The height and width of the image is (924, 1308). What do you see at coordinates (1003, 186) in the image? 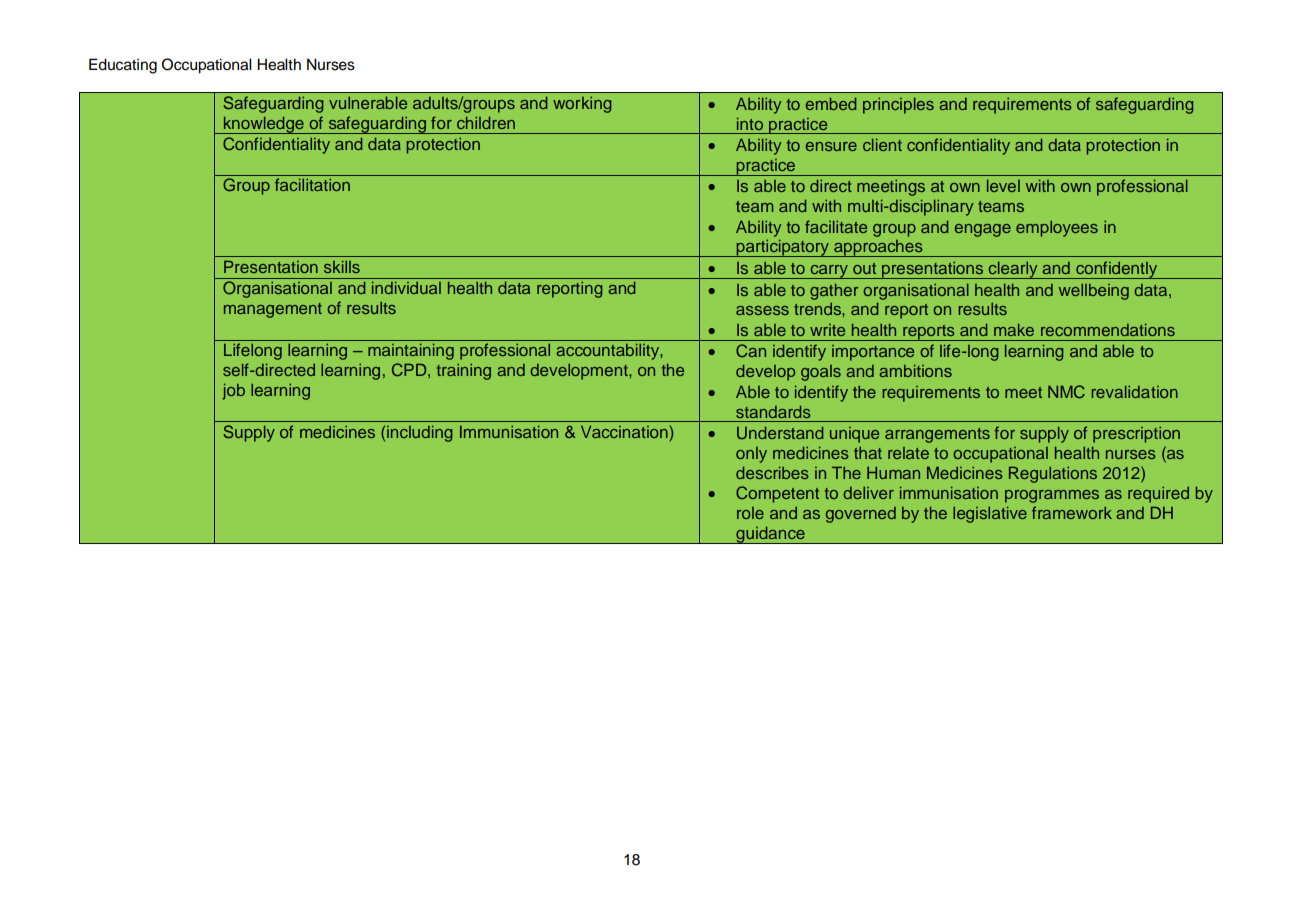
I see `level` at bounding box center [1003, 186].
